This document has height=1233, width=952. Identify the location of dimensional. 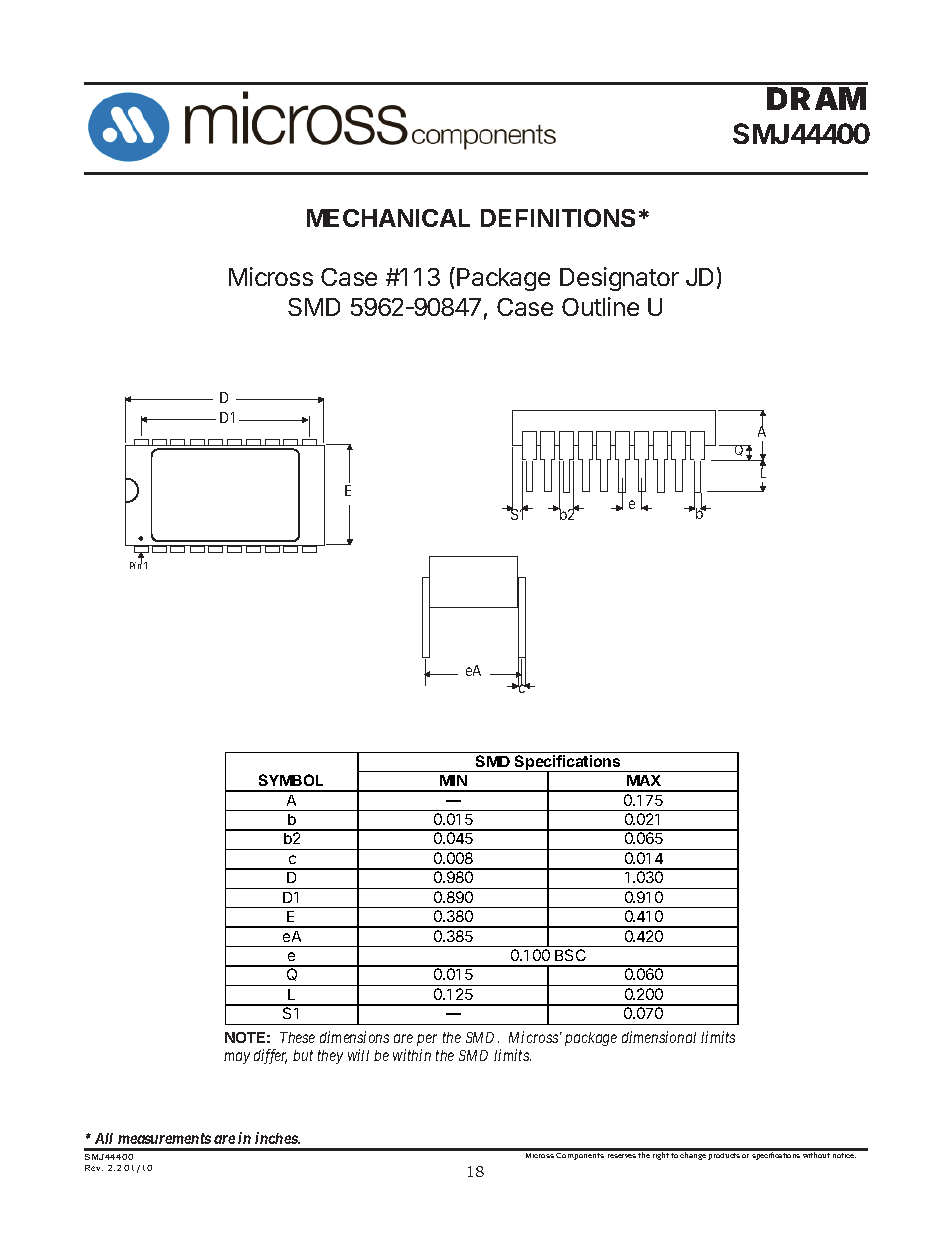
(659, 1037).
